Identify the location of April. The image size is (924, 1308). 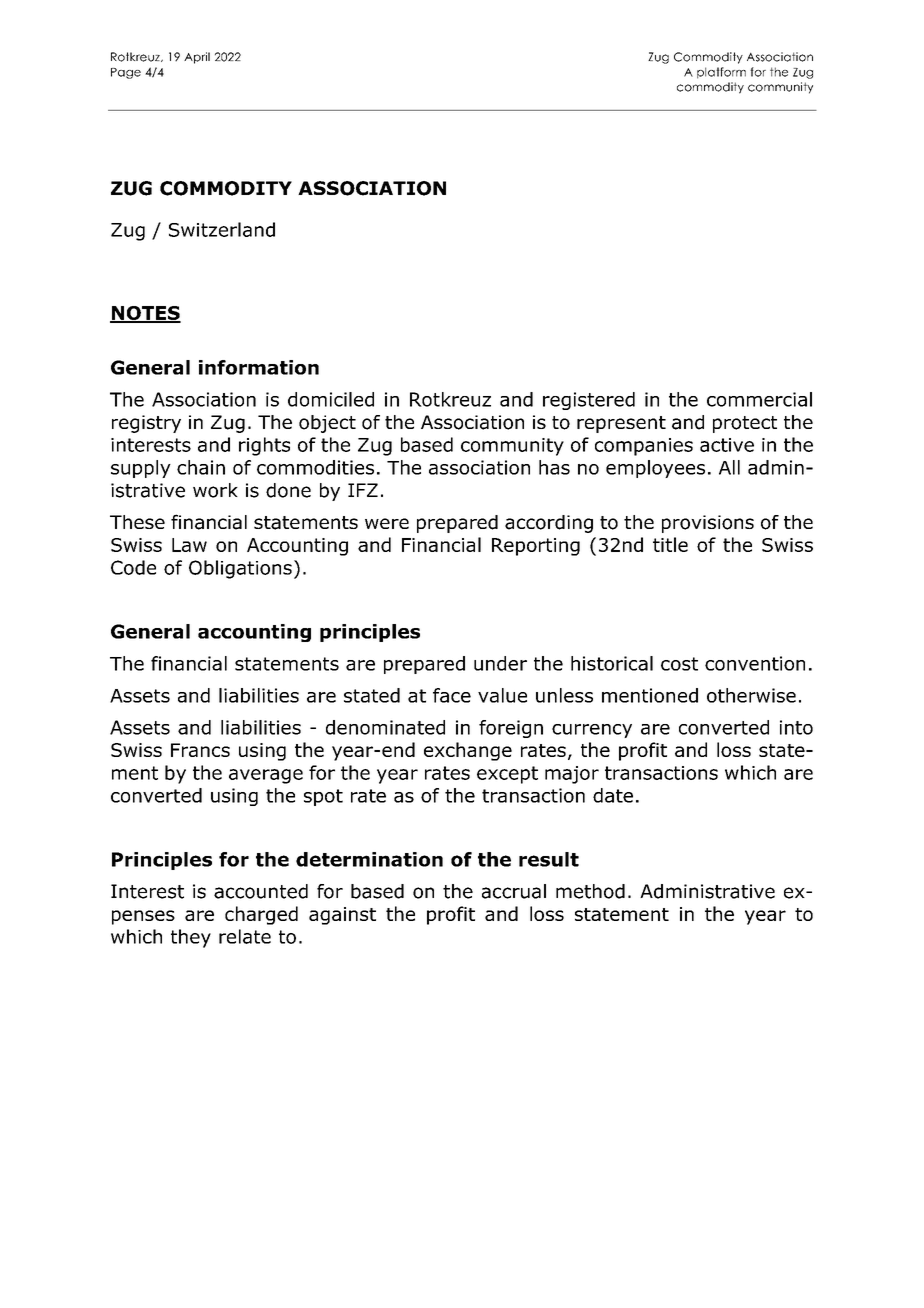
(197, 58).
